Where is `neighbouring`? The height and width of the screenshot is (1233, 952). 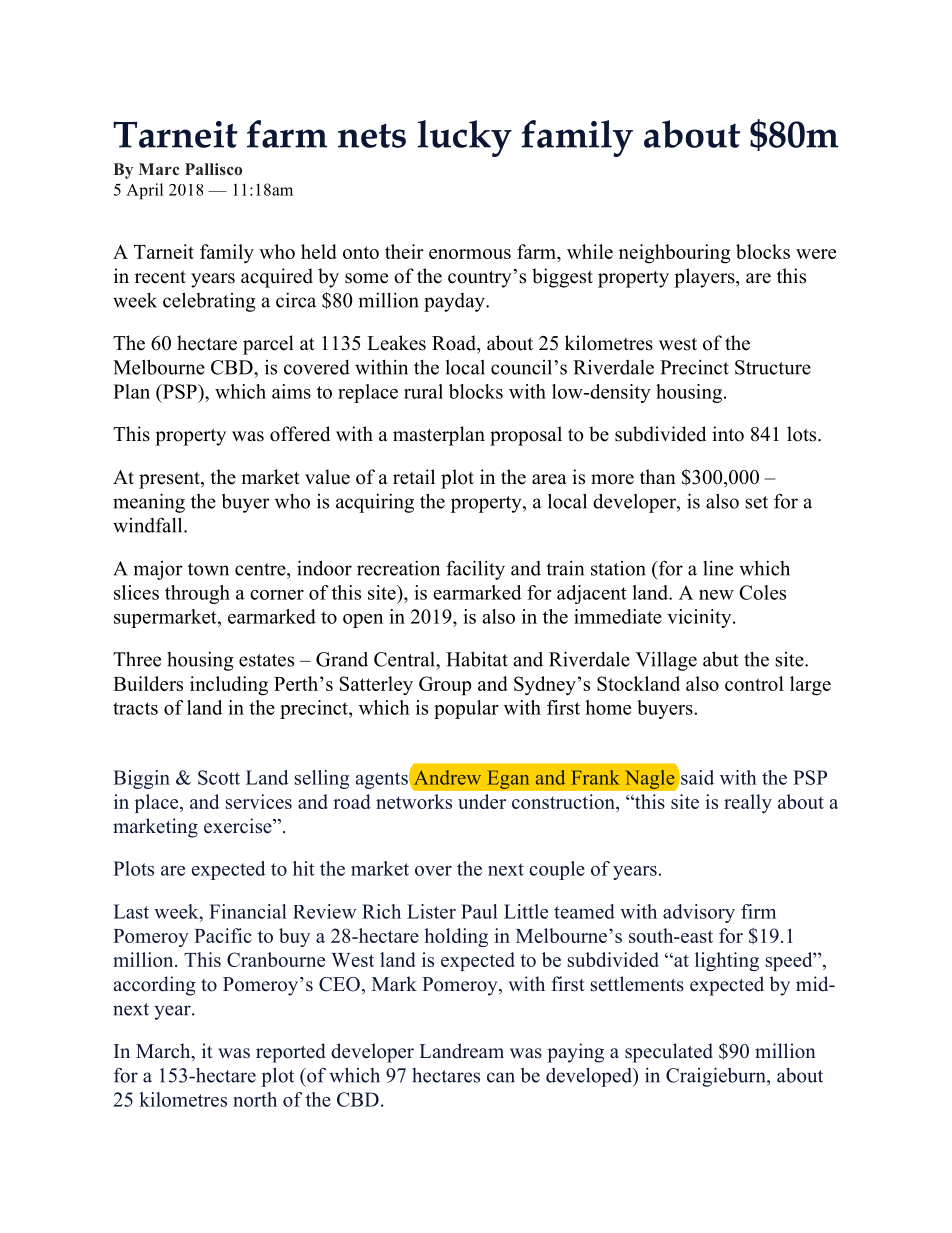
neighbouring is located at coordinates (675, 254).
